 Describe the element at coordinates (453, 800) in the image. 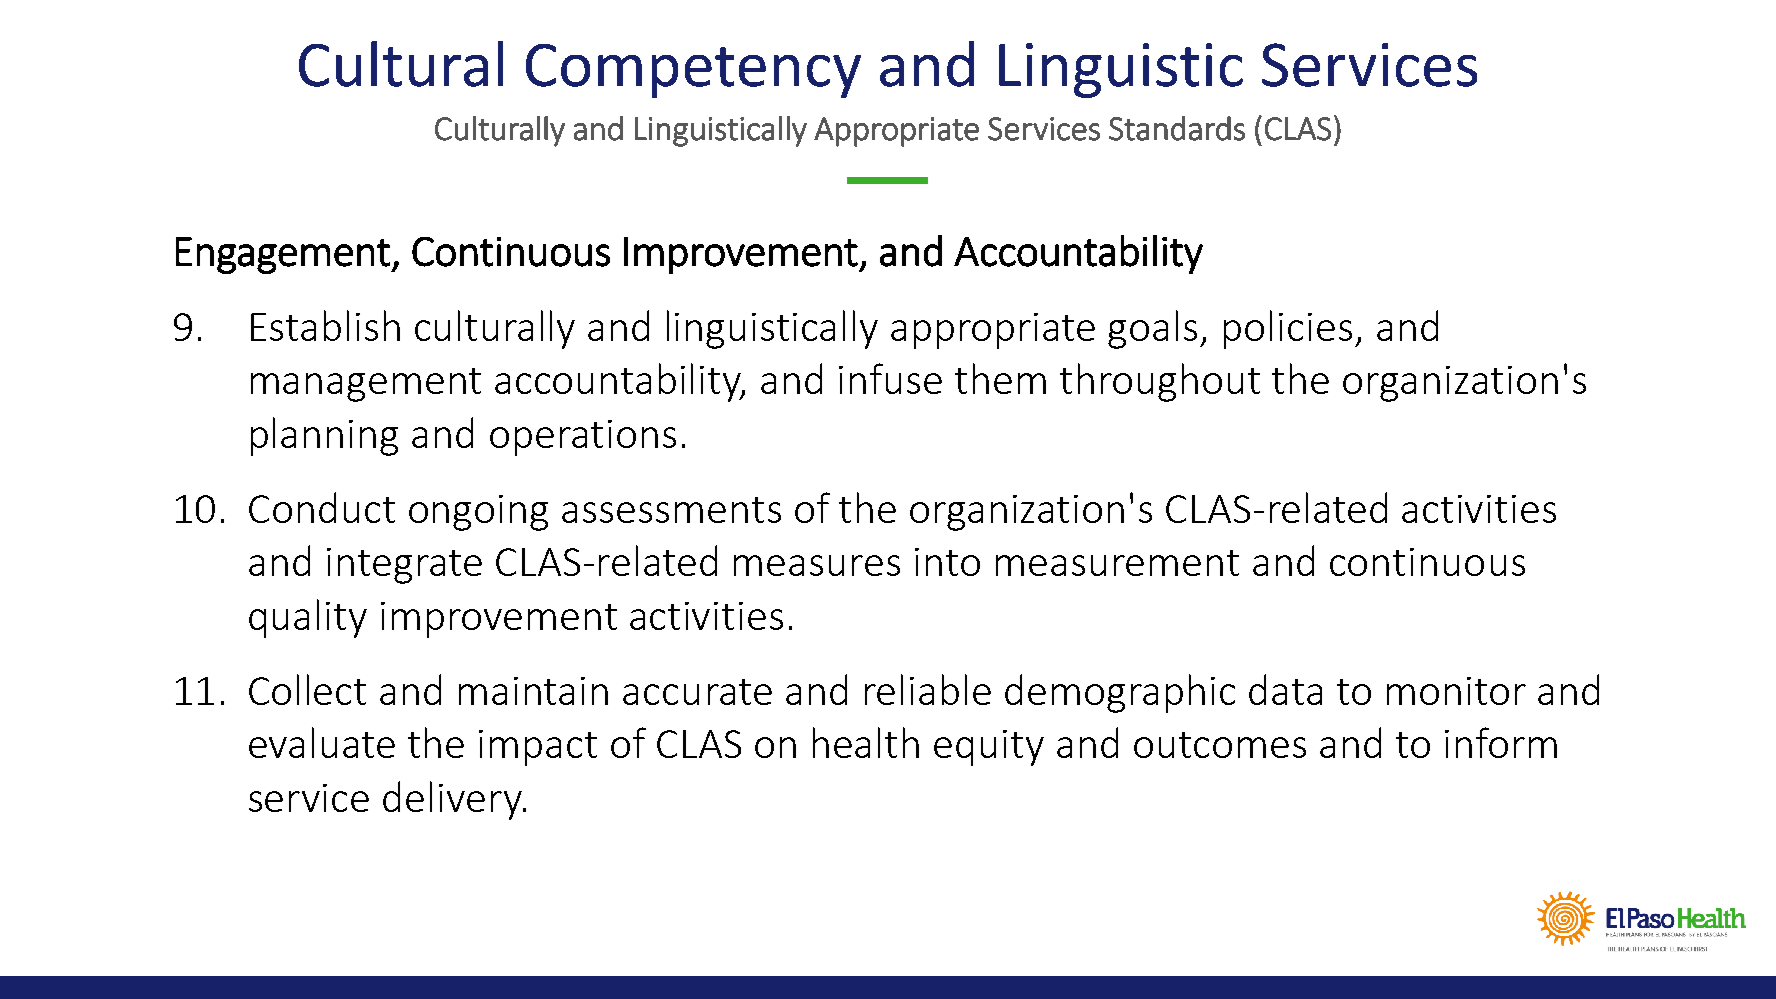

I see `delivery` at that location.
